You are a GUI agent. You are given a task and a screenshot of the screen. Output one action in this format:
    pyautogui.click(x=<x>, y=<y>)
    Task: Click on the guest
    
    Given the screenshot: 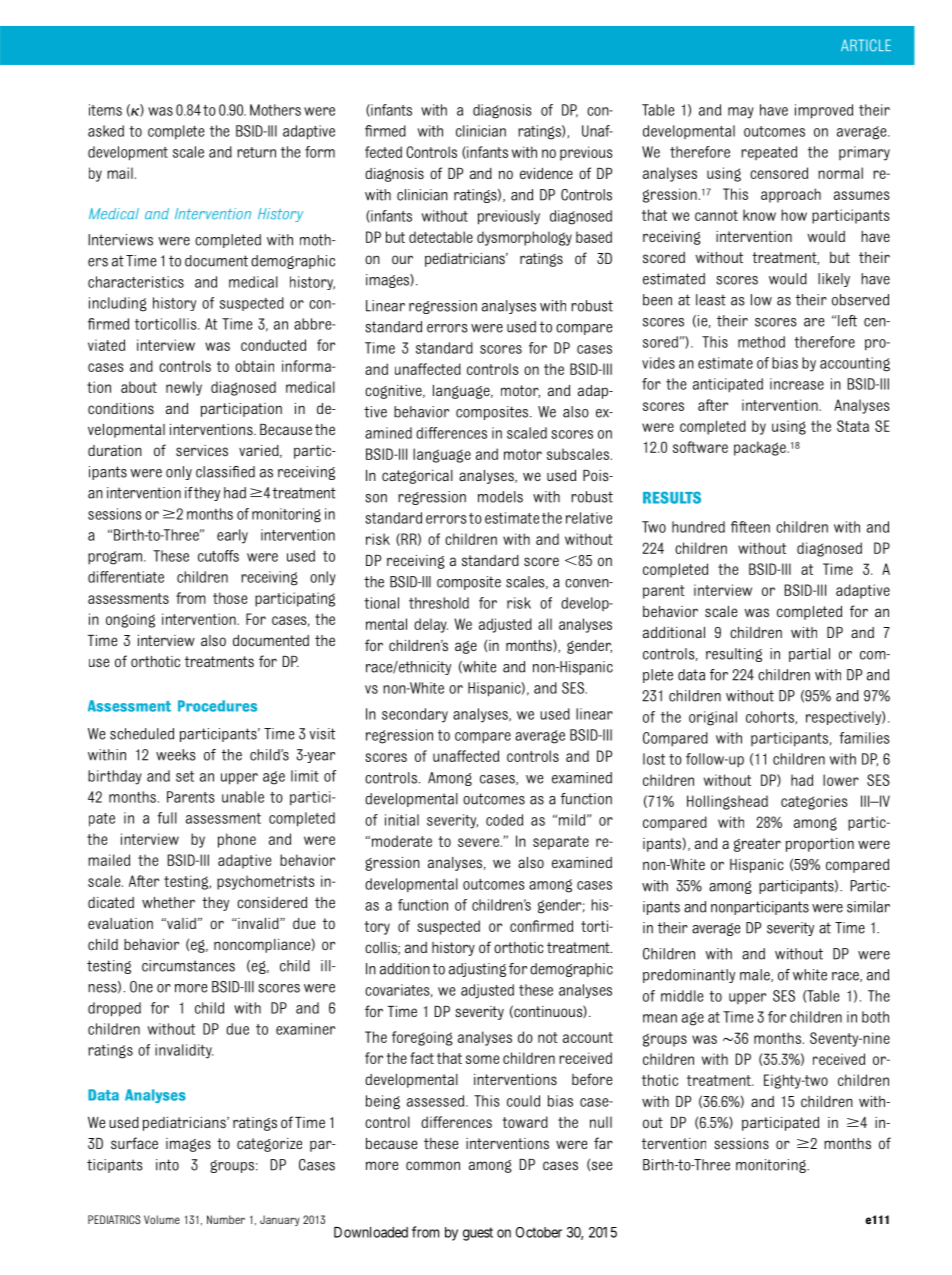 What is the action you would take?
    pyautogui.click(x=478, y=1234)
